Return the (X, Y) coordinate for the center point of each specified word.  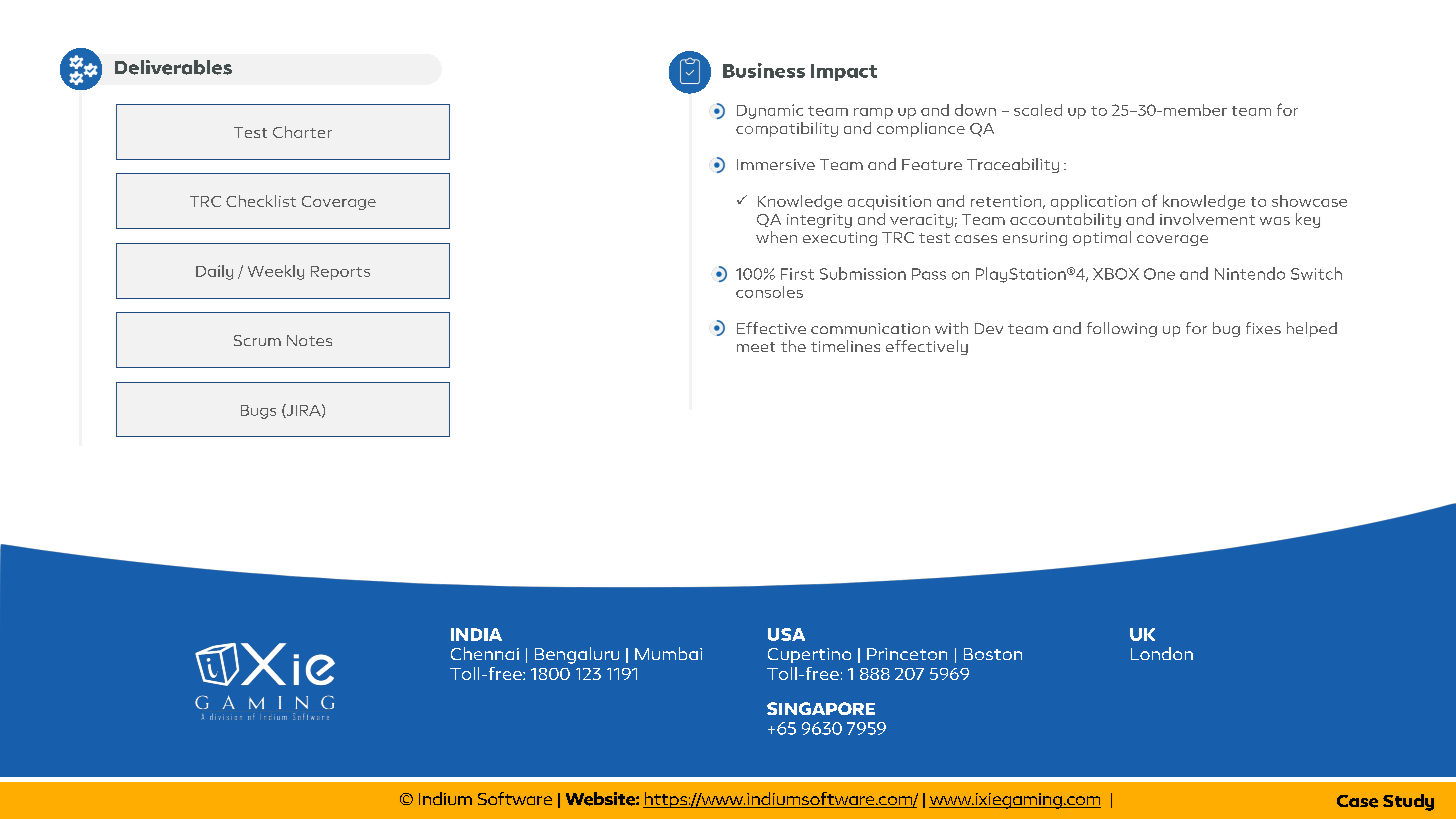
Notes (309, 340)
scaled (1038, 110)
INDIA (476, 634)
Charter (302, 132)
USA (786, 634)
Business (764, 70)
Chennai (485, 653)
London (1162, 653)
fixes (1263, 328)
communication (870, 328)
